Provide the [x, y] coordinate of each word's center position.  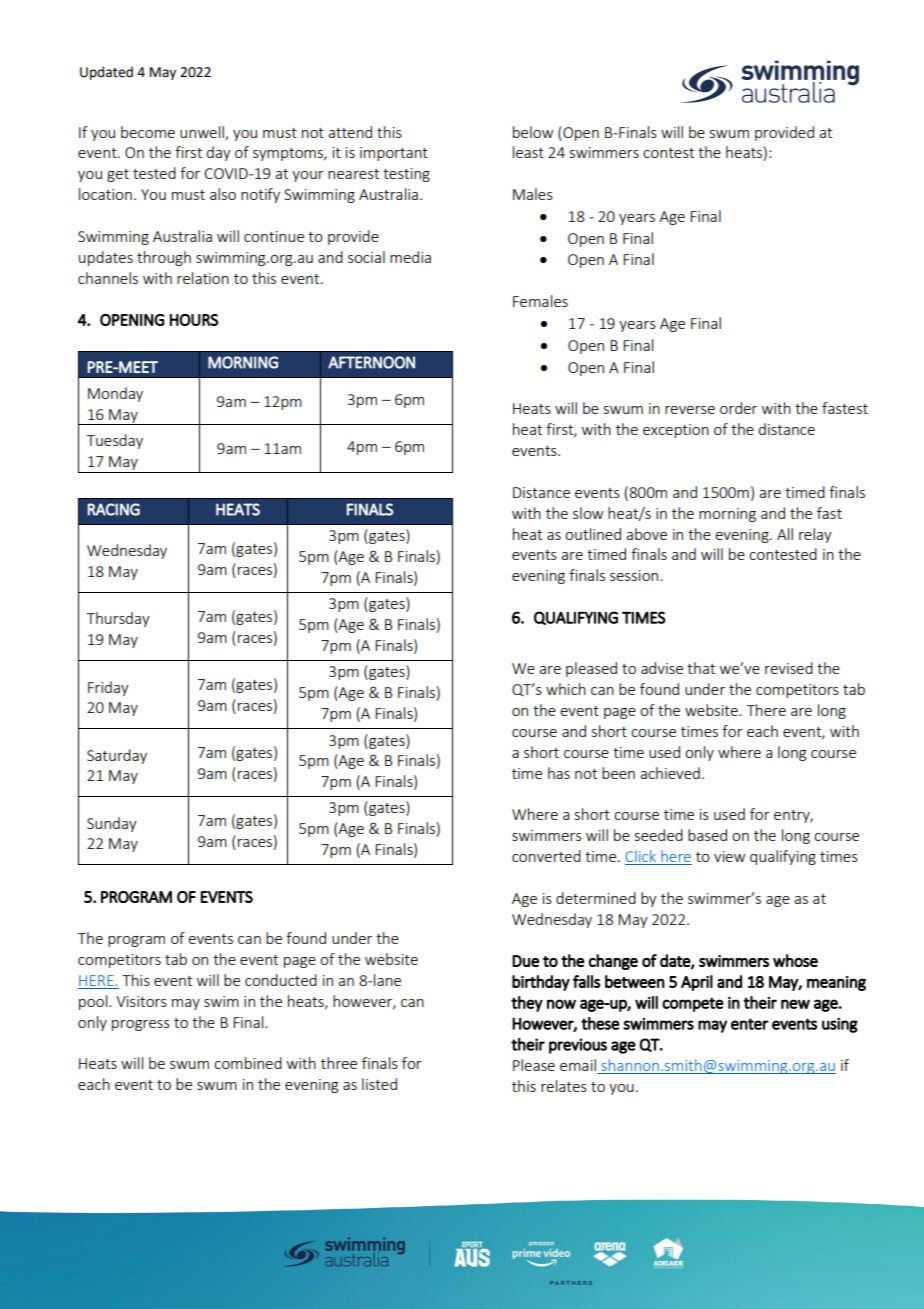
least [528, 152]
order [738, 408]
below [533, 132]
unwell [203, 133]
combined [248, 1063]
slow [588, 513]
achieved [670, 773]
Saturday [117, 756]
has [559, 773]
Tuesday [115, 441]
